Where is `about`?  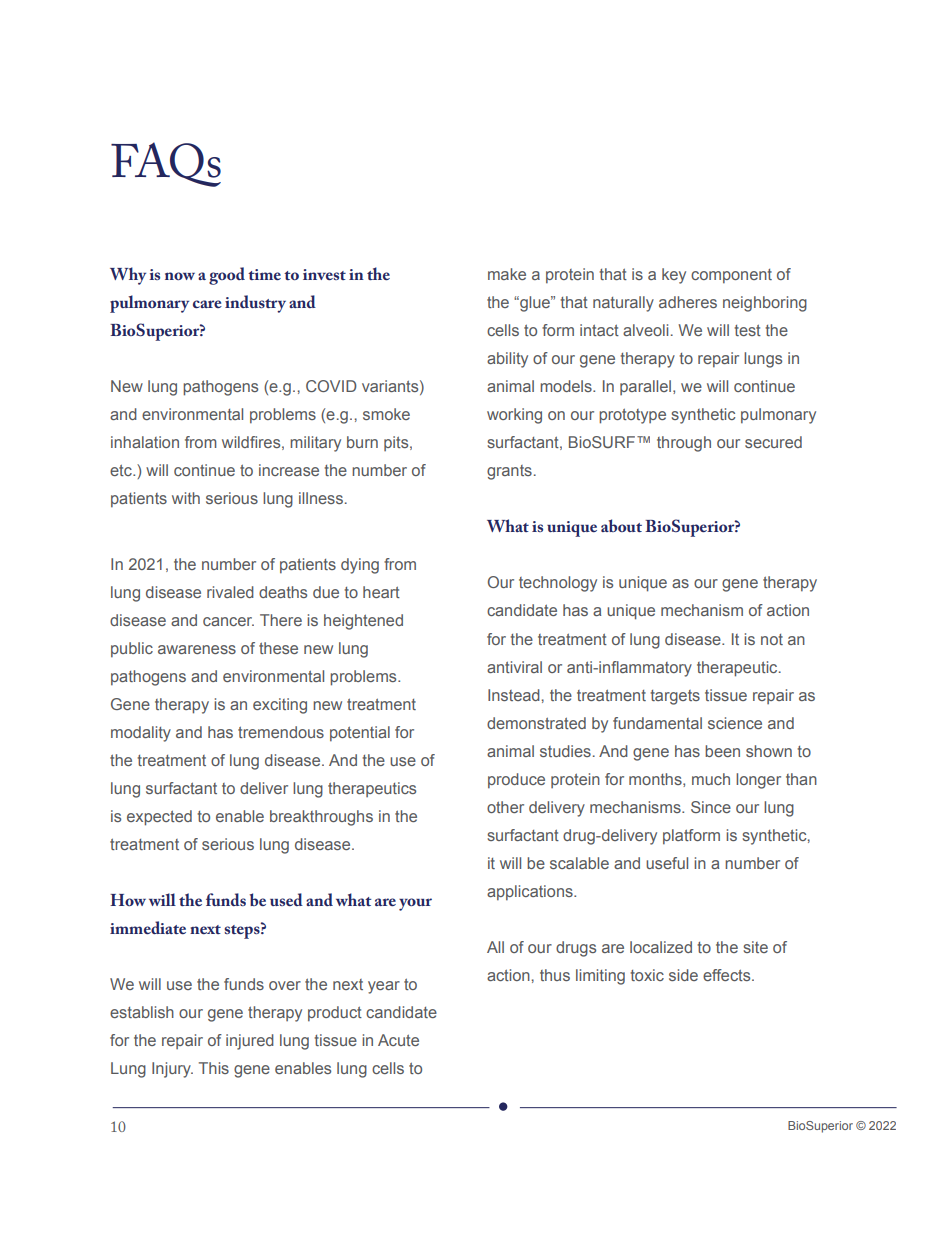 about is located at coordinates (621, 525).
